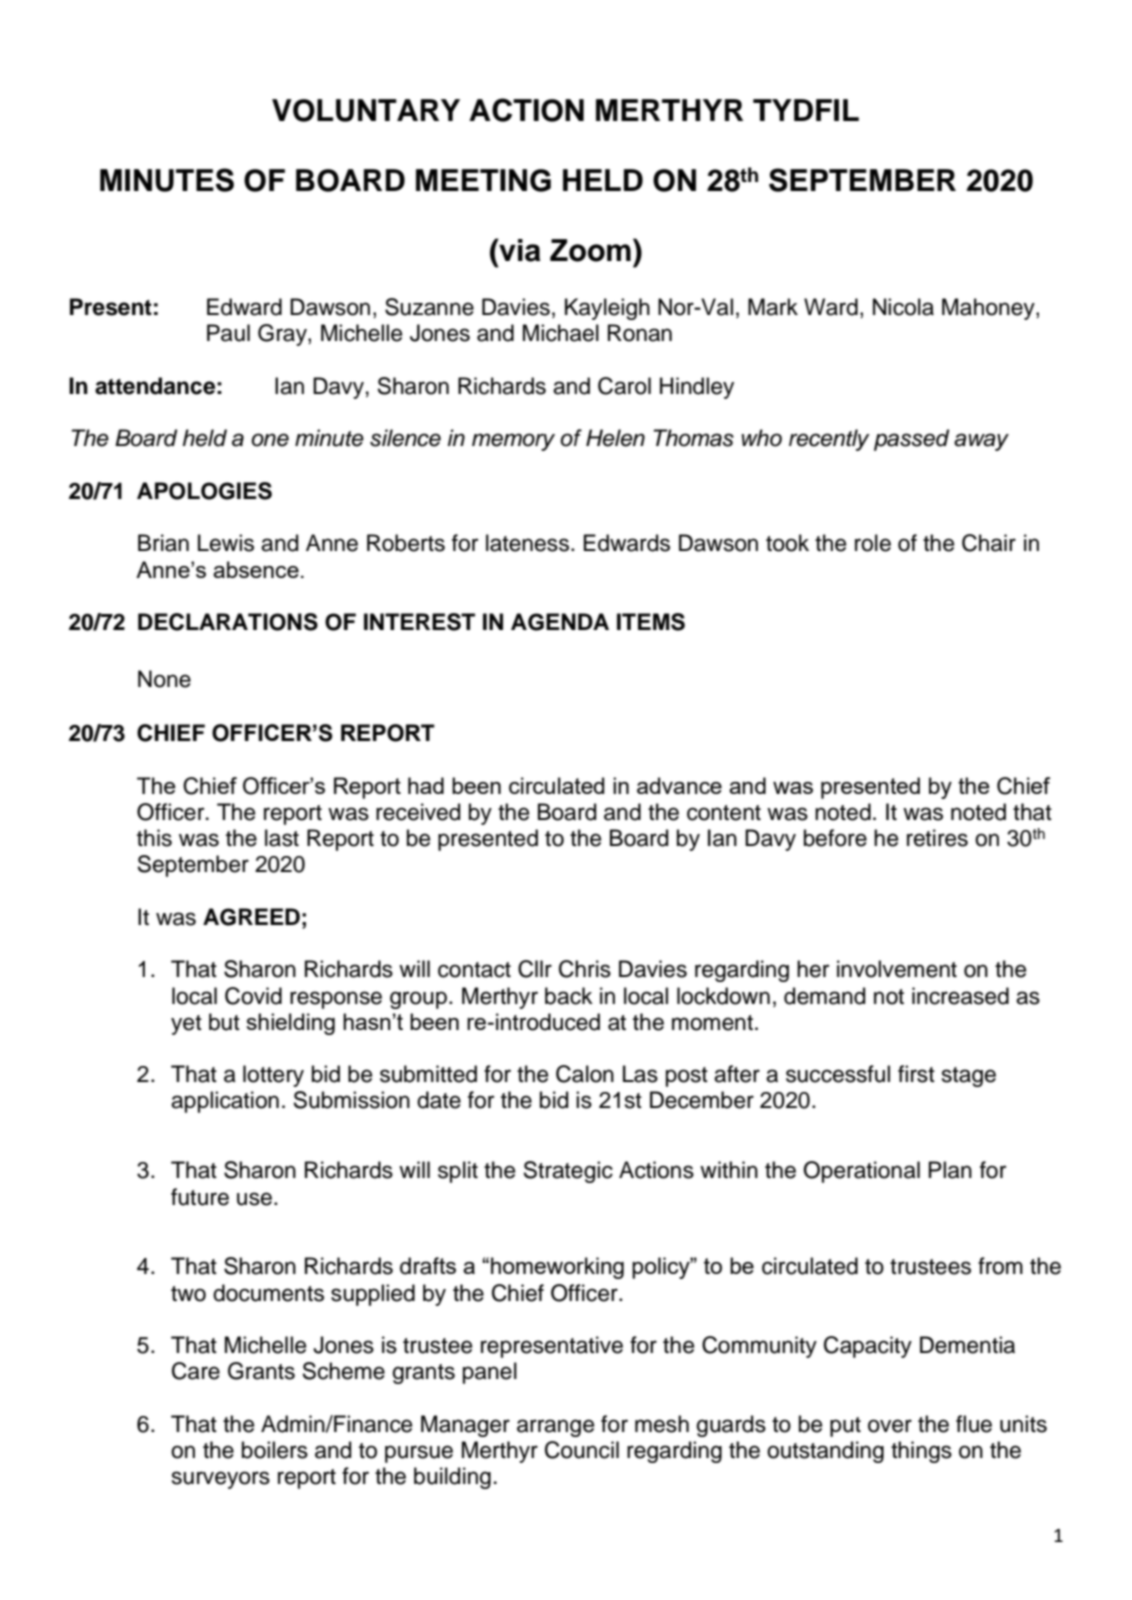  I want to click on VOLUNTARY, so click(366, 110).
